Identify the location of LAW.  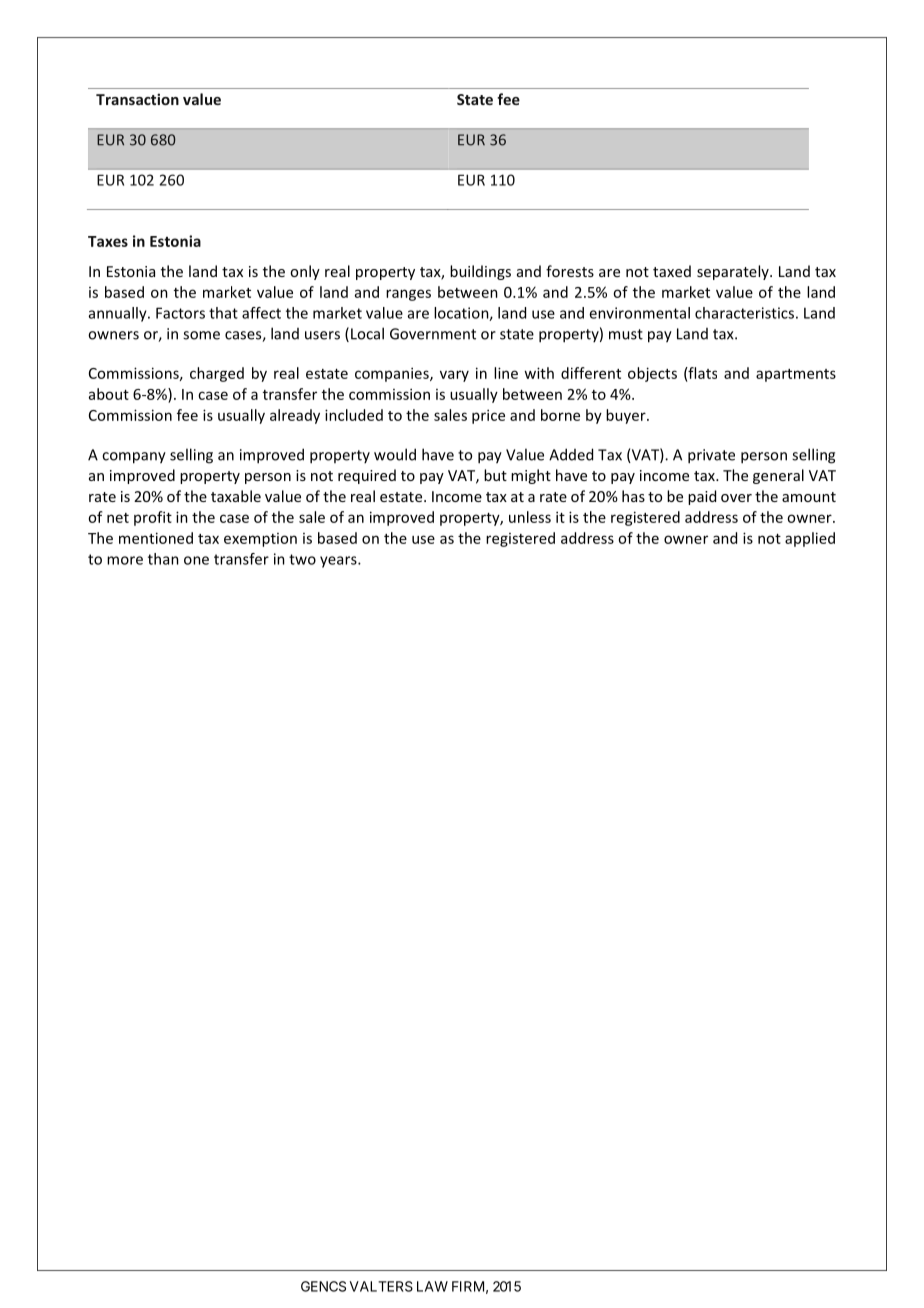
(432, 1286).
